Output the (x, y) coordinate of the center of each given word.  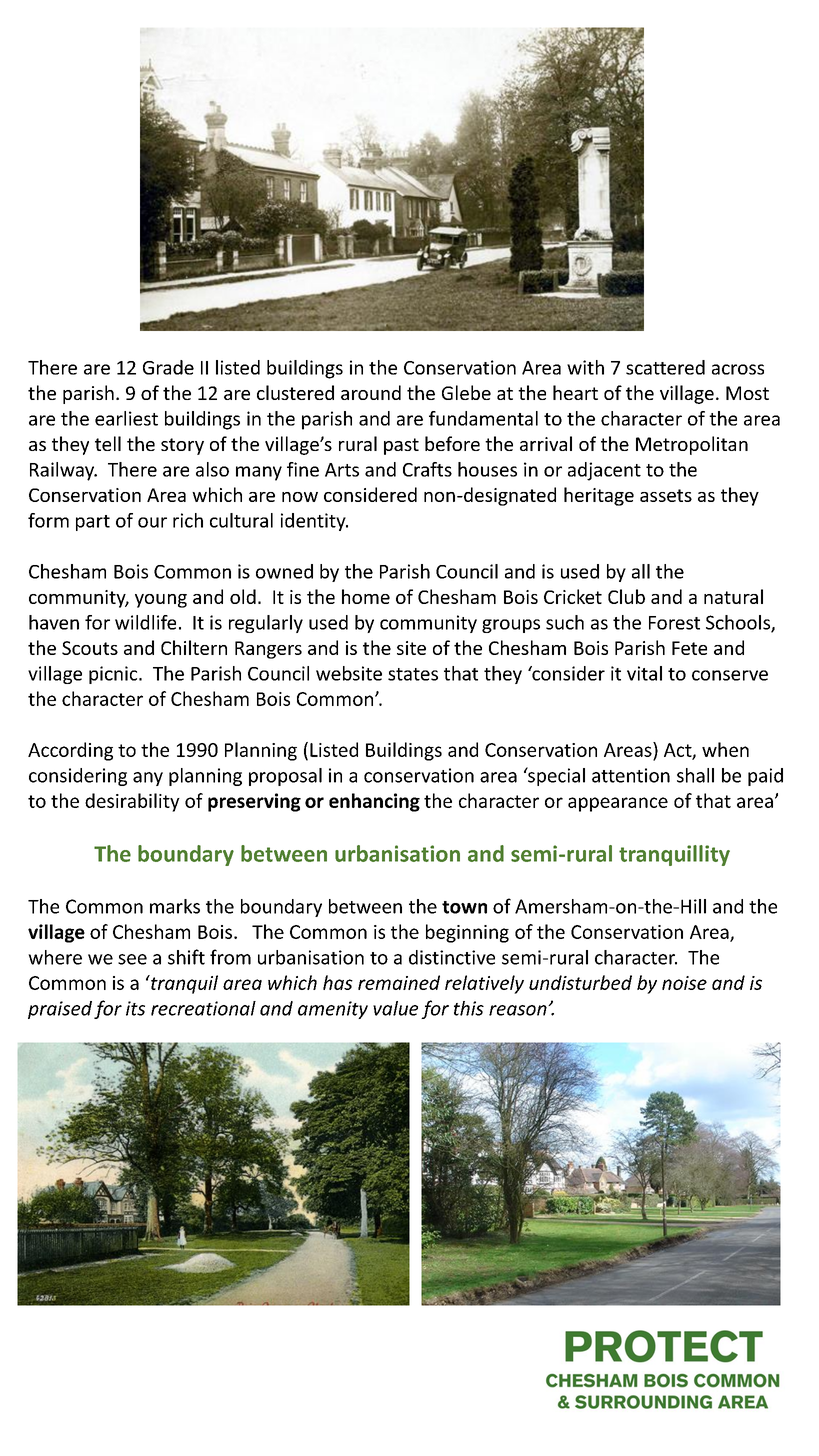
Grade (168, 367)
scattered (665, 367)
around (371, 392)
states (413, 674)
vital (644, 673)
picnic (114, 675)
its (135, 1008)
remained (399, 982)
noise (684, 983)
